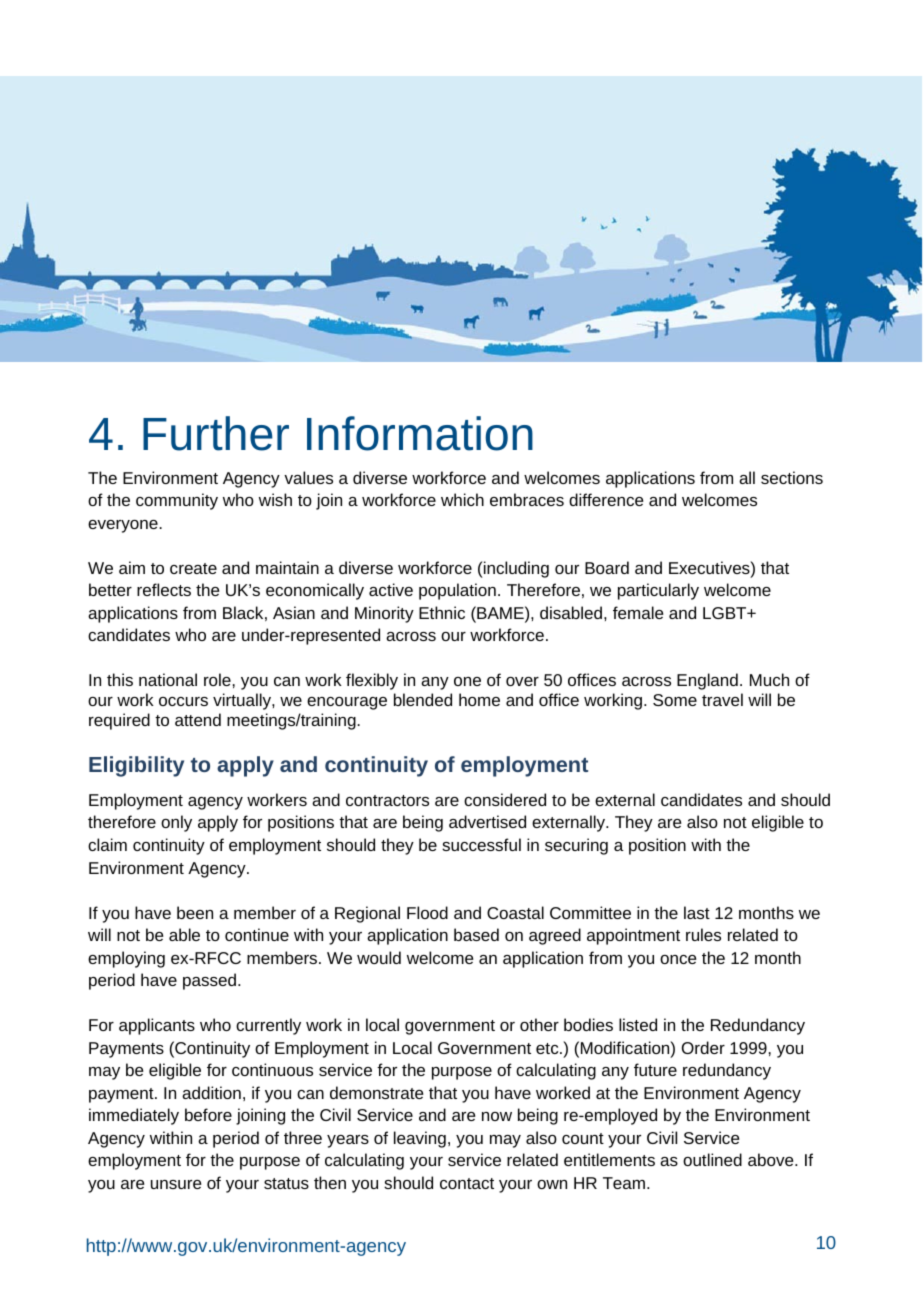  I want to click on advertised, so click(487, 821).
